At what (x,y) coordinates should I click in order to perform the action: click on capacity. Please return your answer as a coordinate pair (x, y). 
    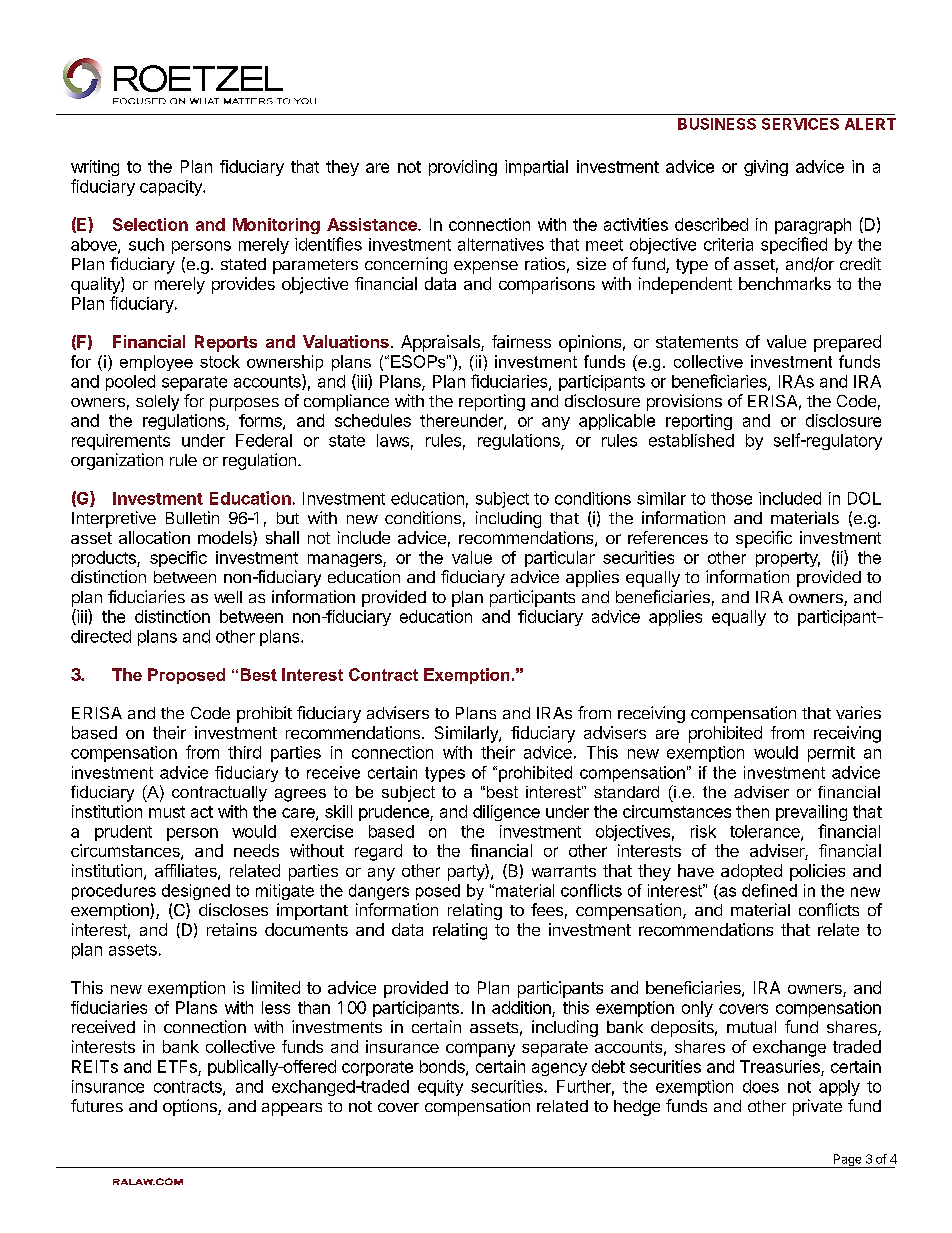
    Looking at the image, I should click on (172, 188).
